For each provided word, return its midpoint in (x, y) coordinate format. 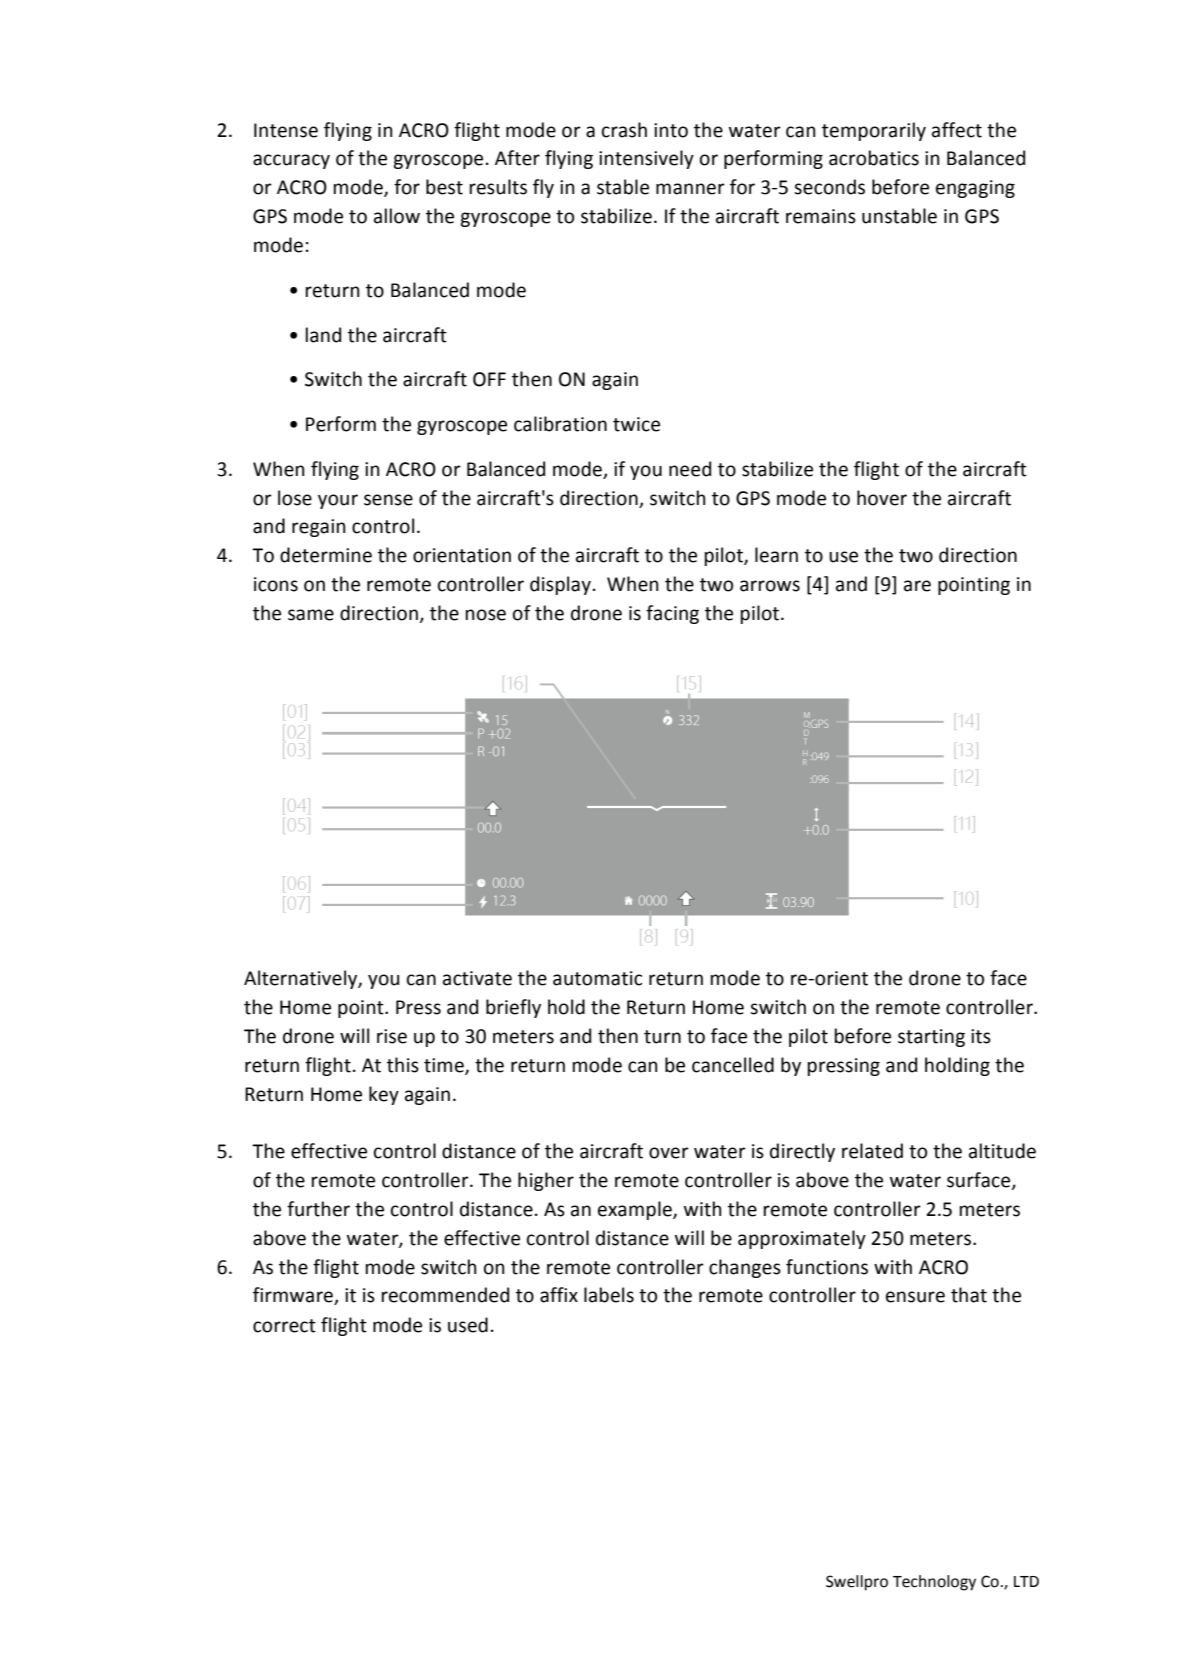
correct (284, 1326)
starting (931, 1038)
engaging (975, 189)
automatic (597, 978)
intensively (646, 159)
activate (477, 978)
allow (397, 216)
